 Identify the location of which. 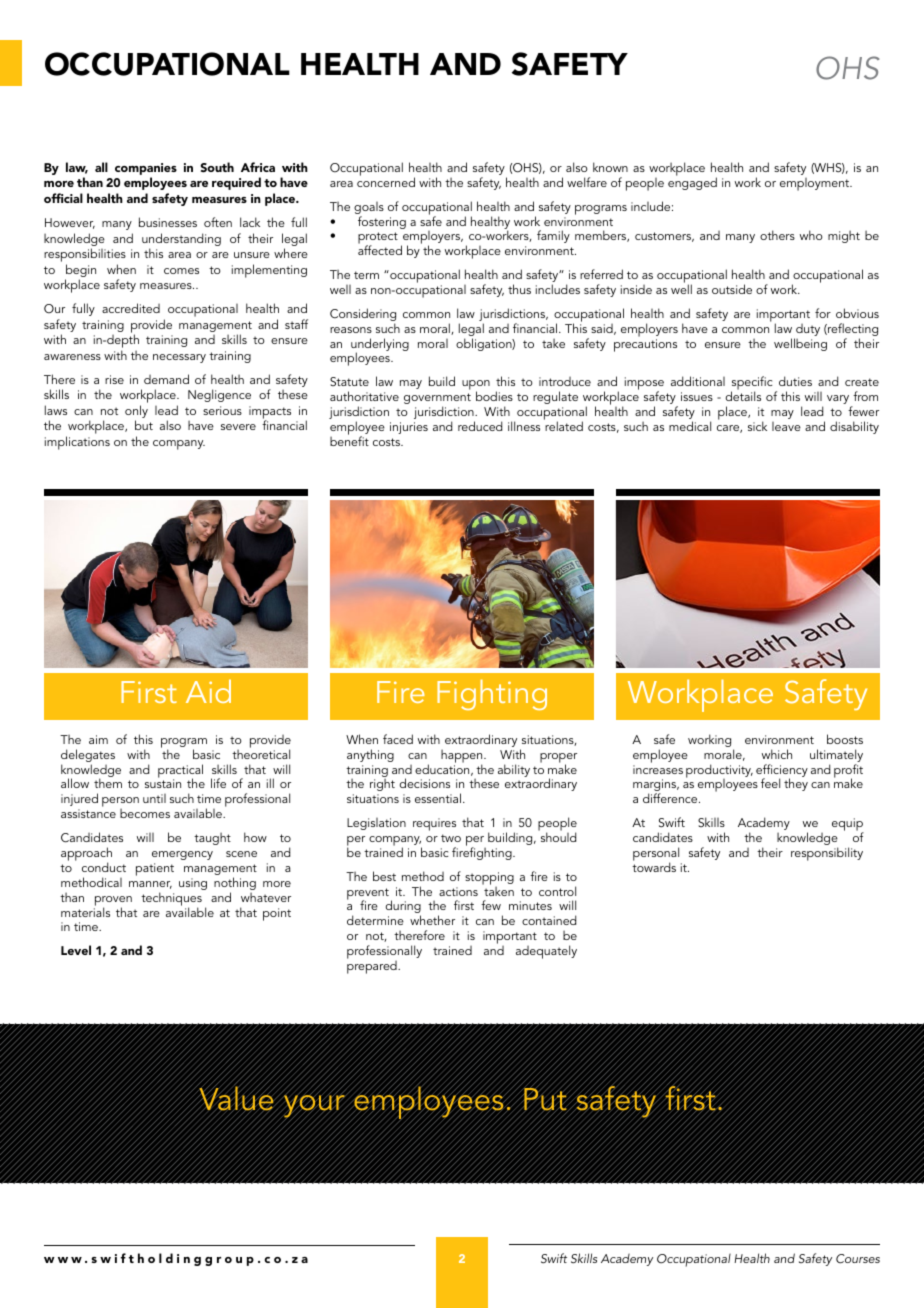
(777, 754).
